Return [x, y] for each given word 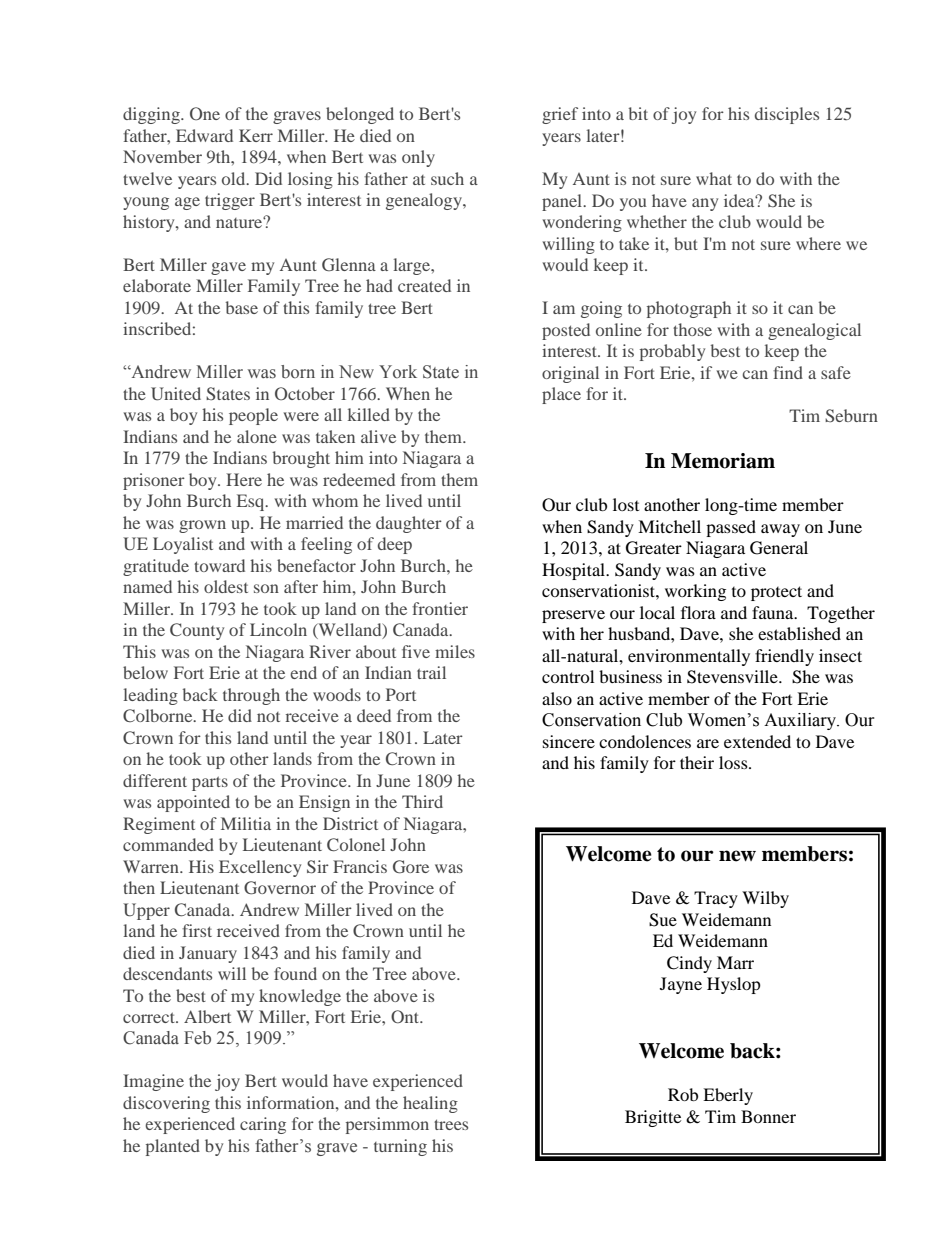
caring [263, 1125]
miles [455, 651]
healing [430, 1104]
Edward [204, 135]
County [197, 631]
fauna [774, 612]
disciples [787, 115]
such [447, 178]
